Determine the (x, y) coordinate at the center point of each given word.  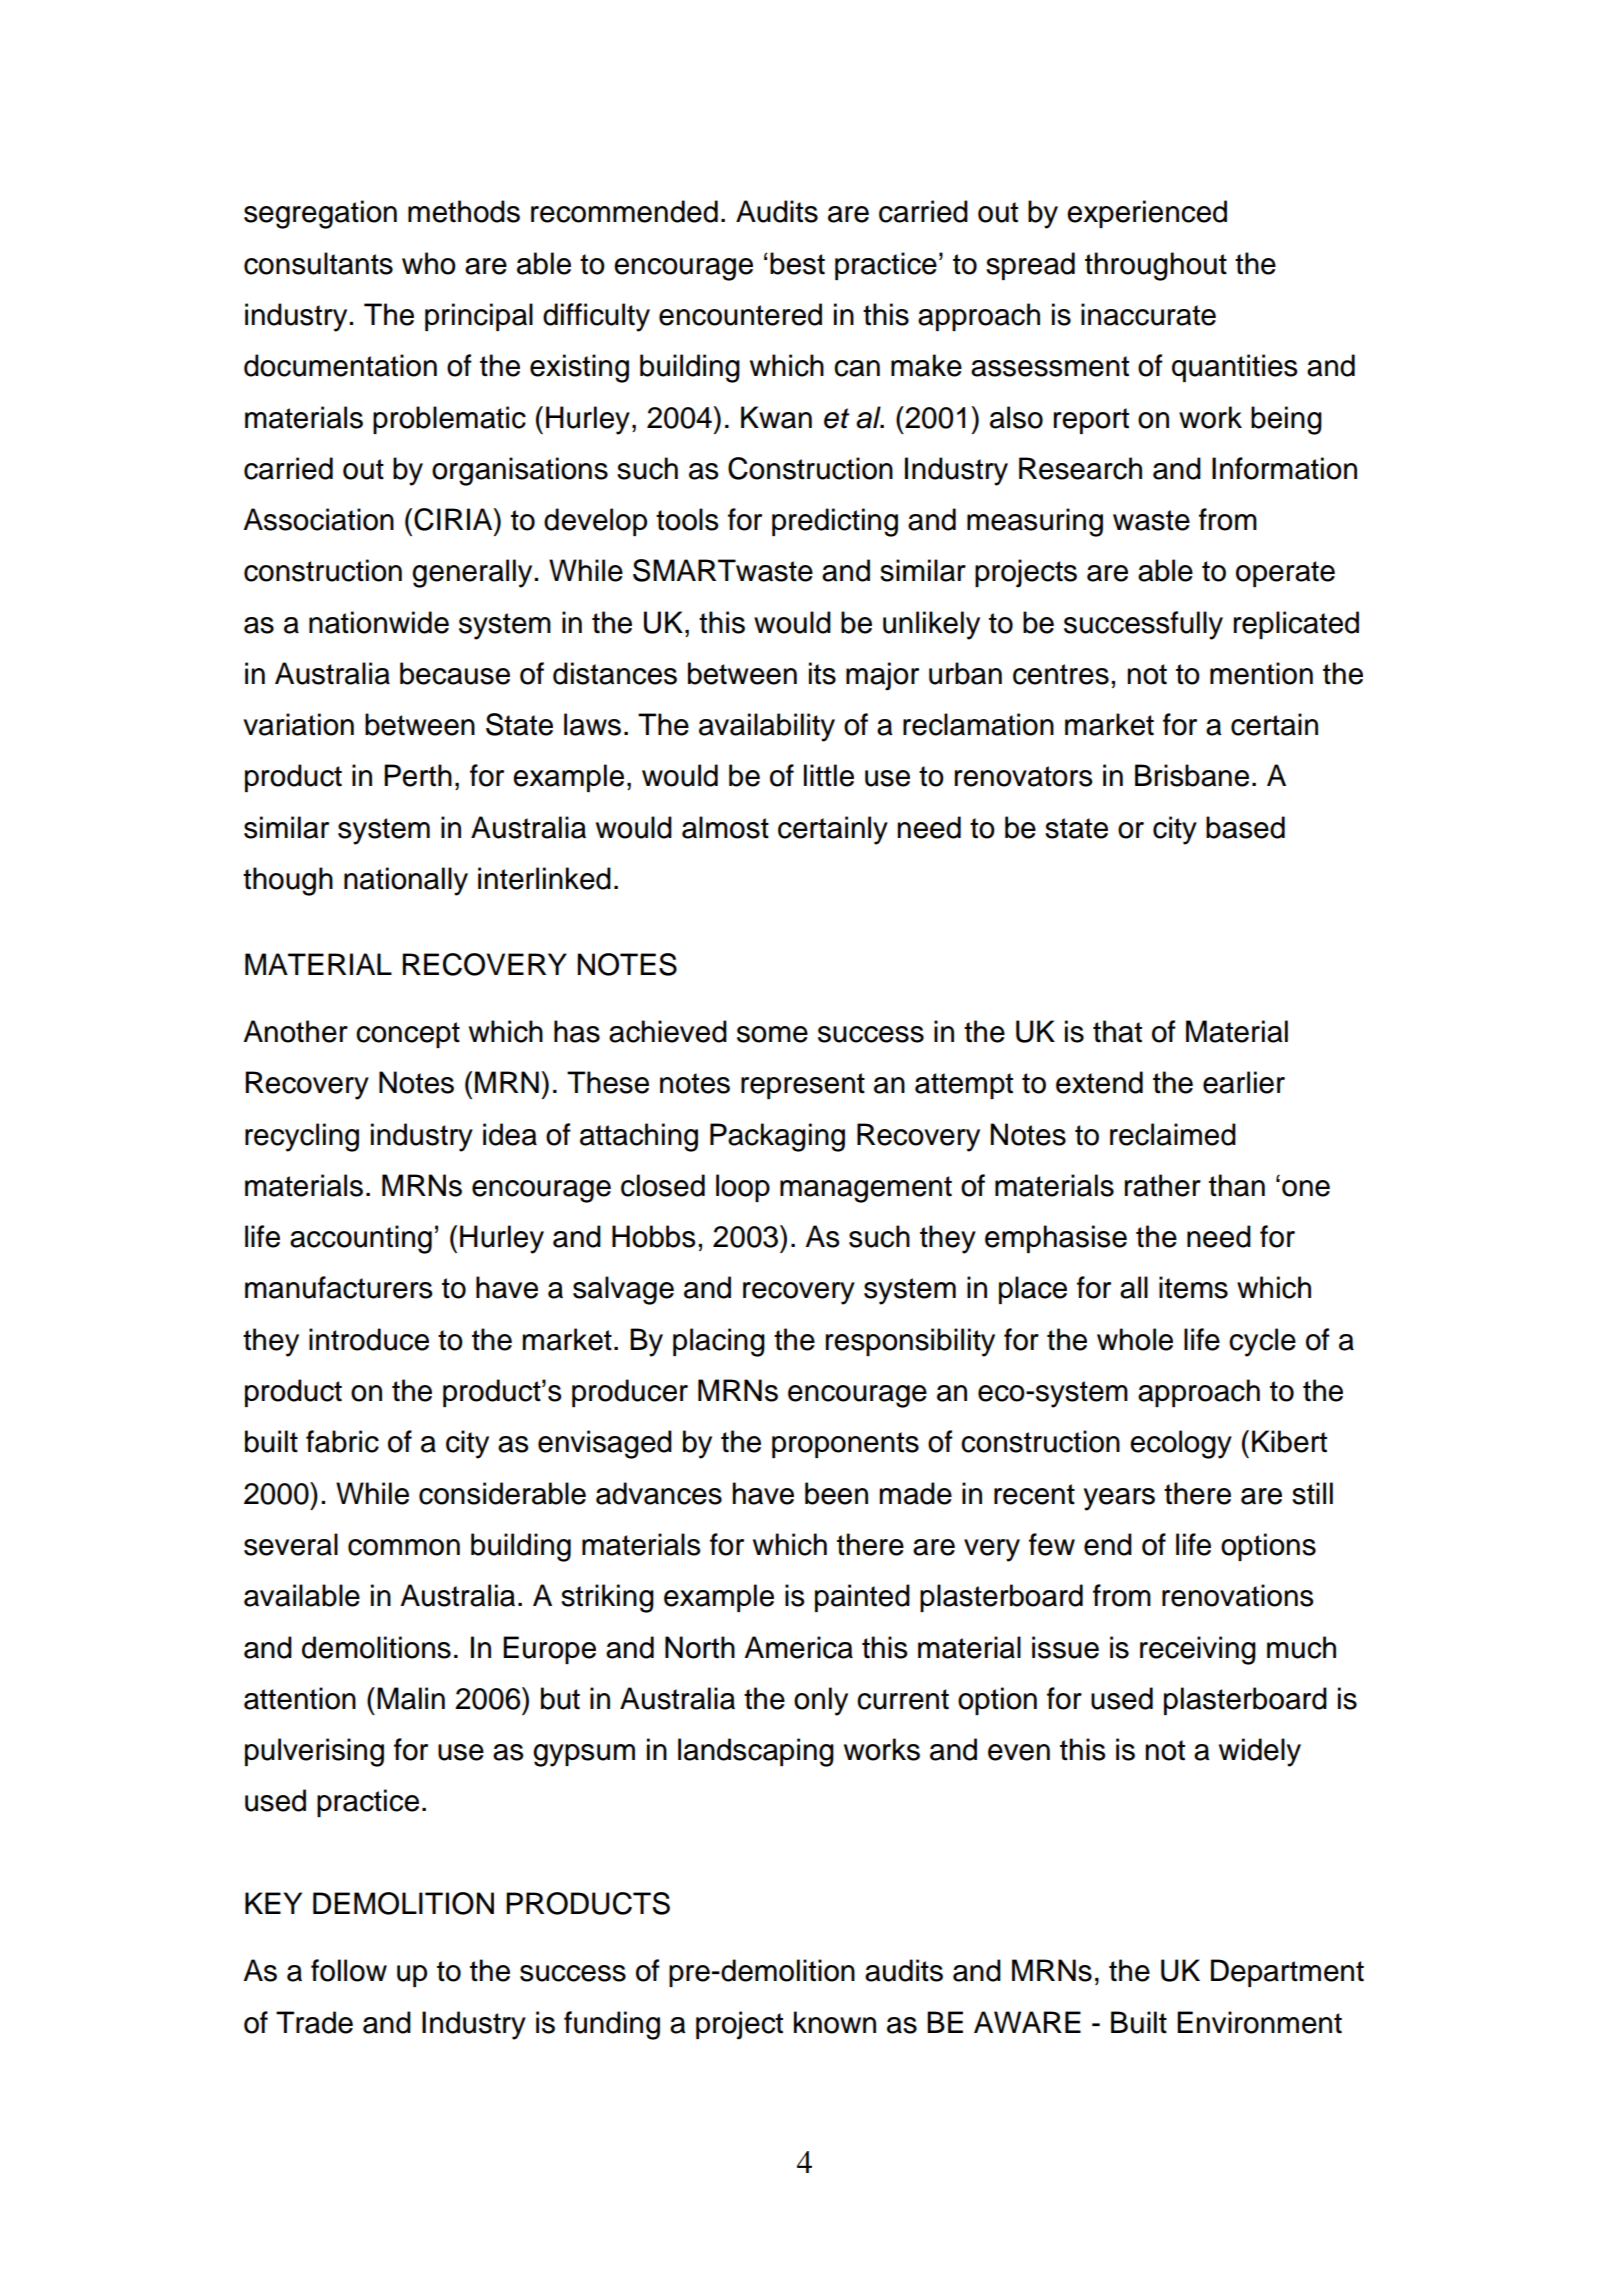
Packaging (777, 1137)
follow (349, 1970)
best (797, 263)
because (455, 673)
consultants (318, 263)
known (835, 2022)
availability (767, 727)
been (836, 1493)
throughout (1156, 266)
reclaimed (1173, 1134)
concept (408, 1035)
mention (1261, 673)
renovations (1238, 1595)
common (404, 1547)
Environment (1259, 2022)
